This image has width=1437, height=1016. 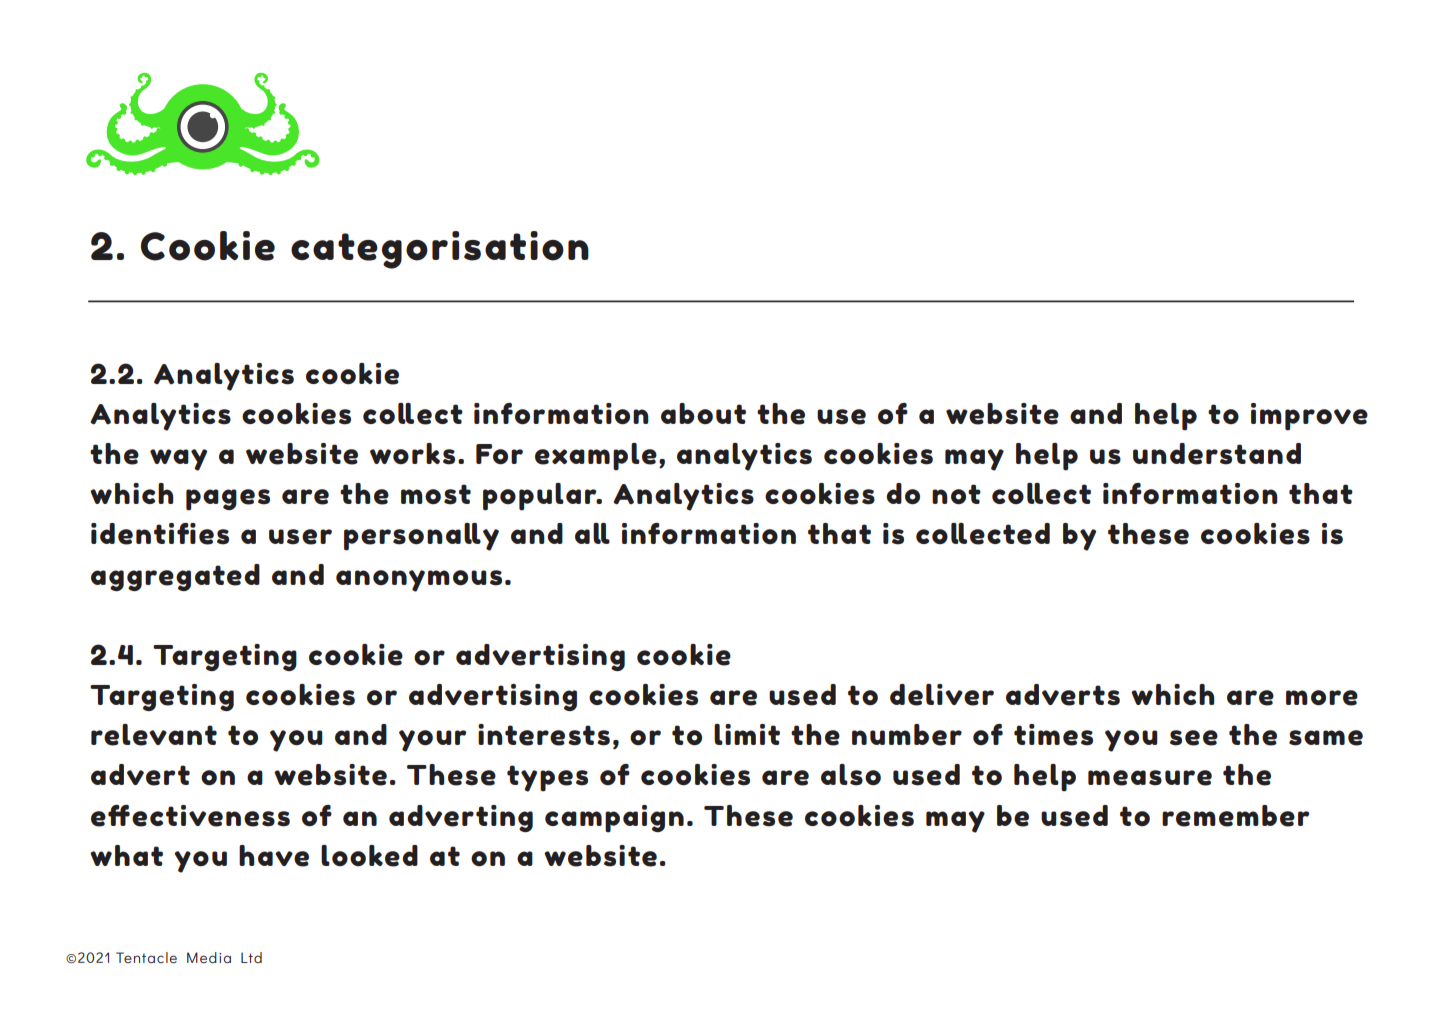 I want to click on relevant, so click(x=154, y=735).
